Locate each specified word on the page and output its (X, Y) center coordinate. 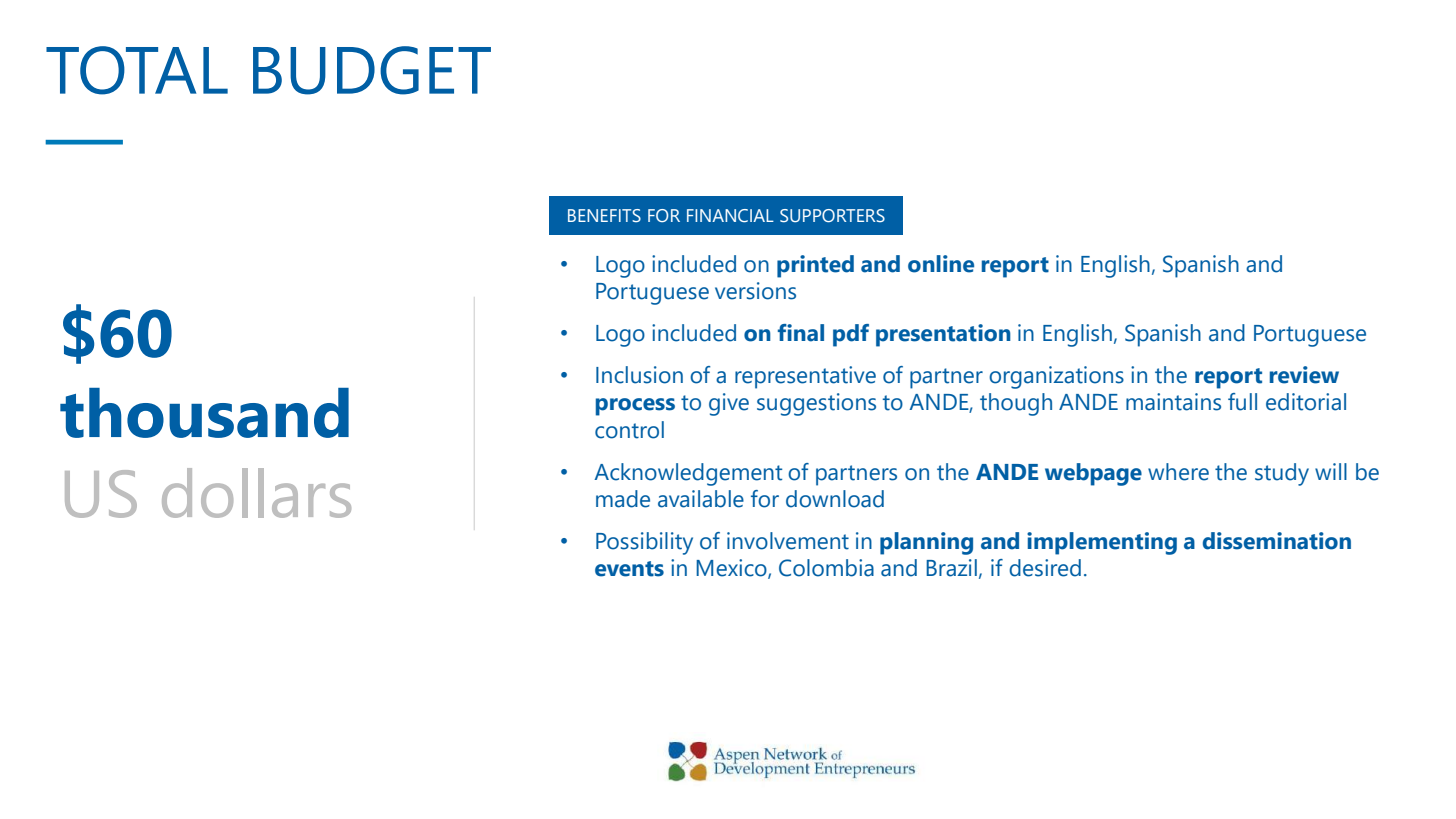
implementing (1102, 543)
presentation (943, 335)
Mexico (732, 569)
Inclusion (639, 375)
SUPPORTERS (832, 216)
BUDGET (372, 70)
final (801, 333)
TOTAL (137, 70)
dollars (256, 493)
